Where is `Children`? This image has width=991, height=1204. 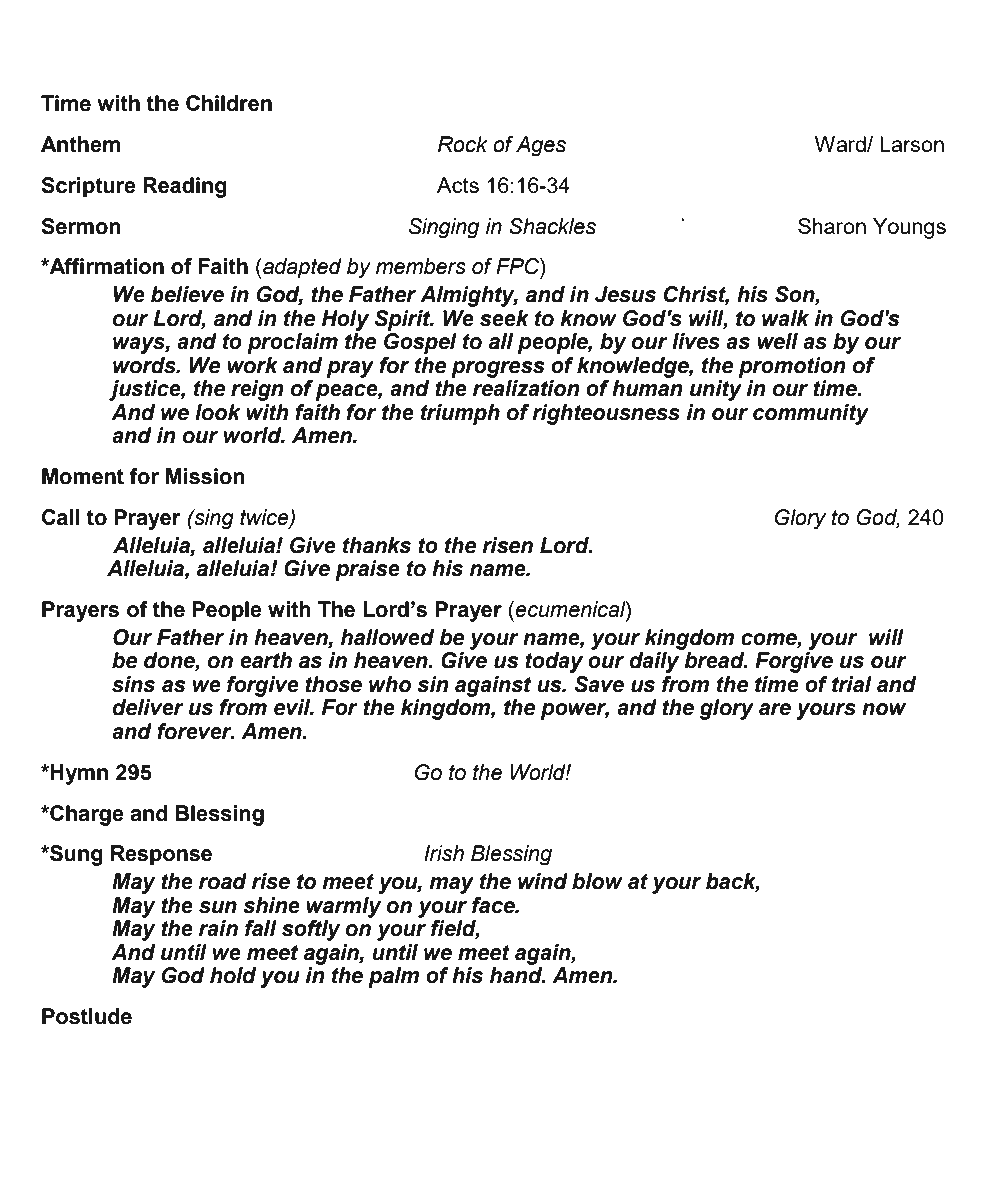 Children is located at coordinates (229, 103).
